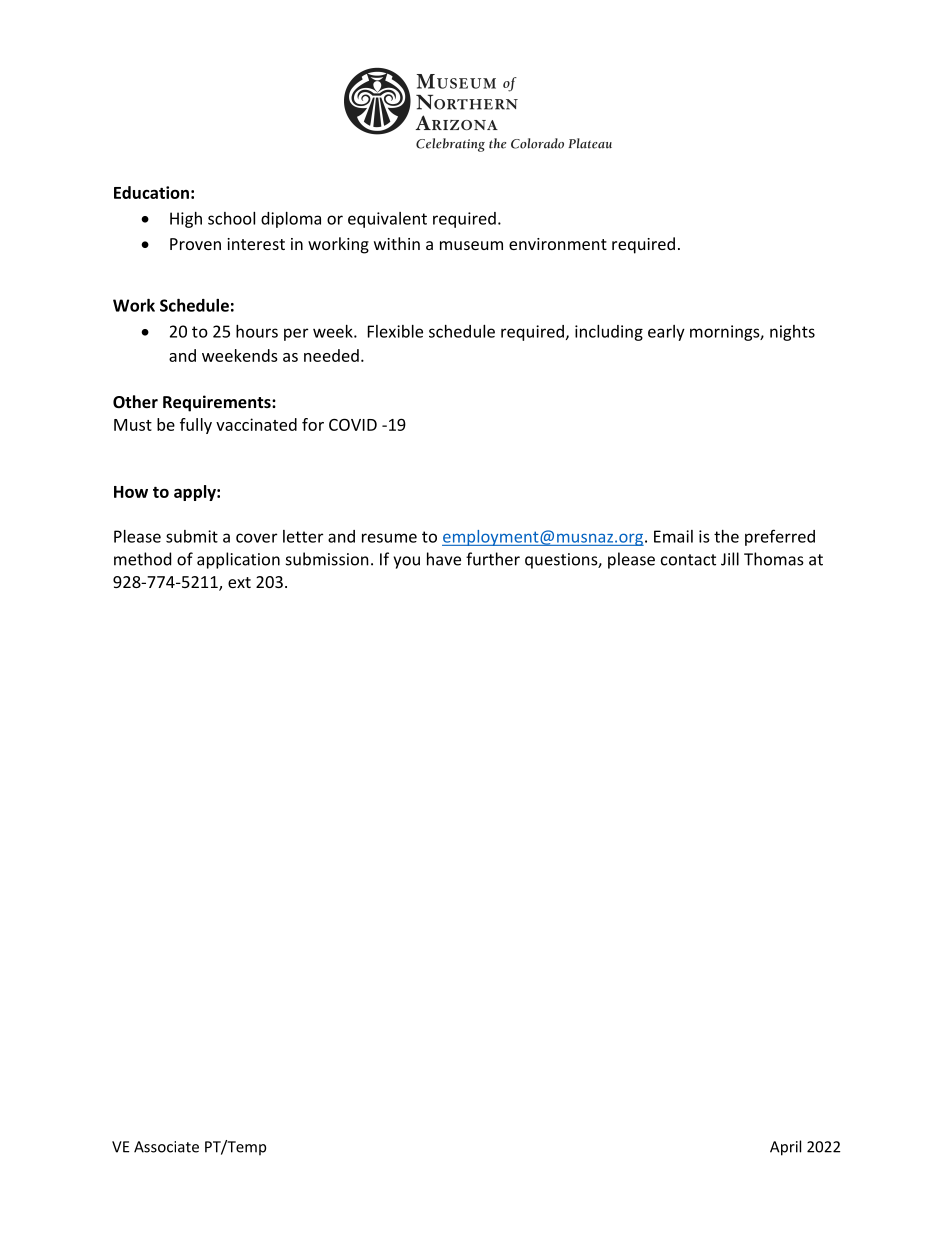 Image resolution: width=952 pixels, height=1233 pixels. I want to click on April, so click(785, 1148).
